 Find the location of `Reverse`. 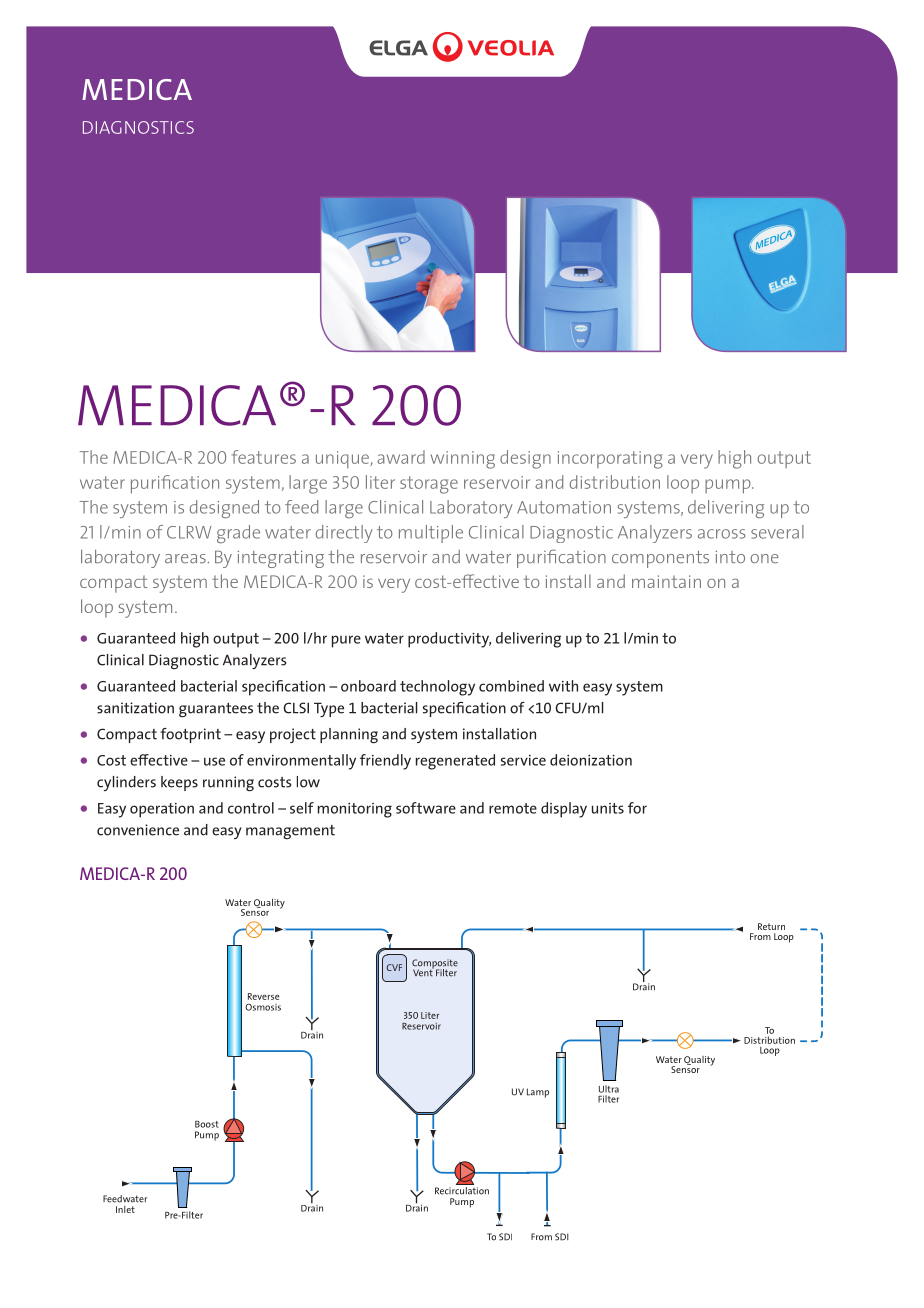

Reverse is located at coordinates (263, 996).
